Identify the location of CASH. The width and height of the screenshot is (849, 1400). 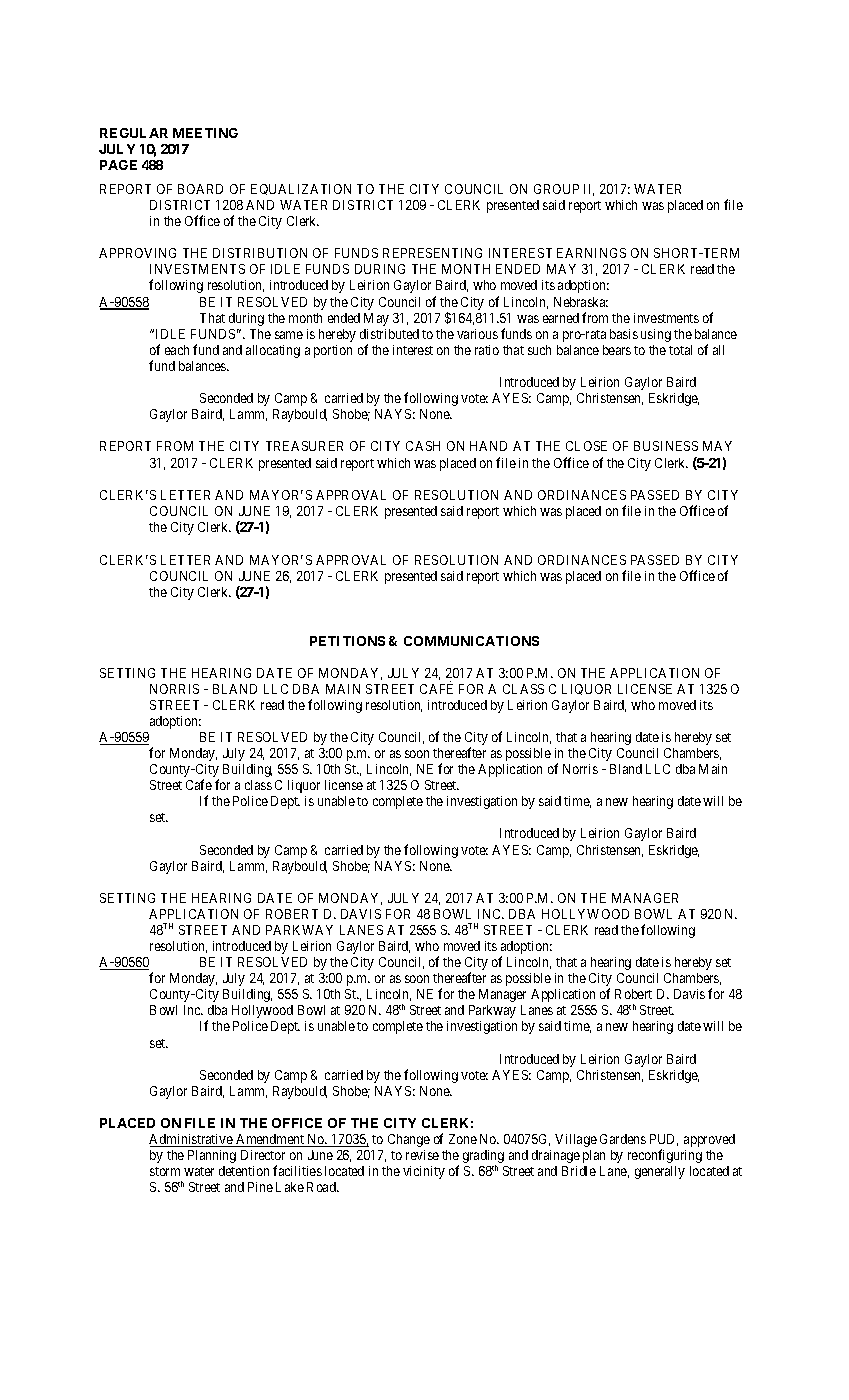
(423, 446).
